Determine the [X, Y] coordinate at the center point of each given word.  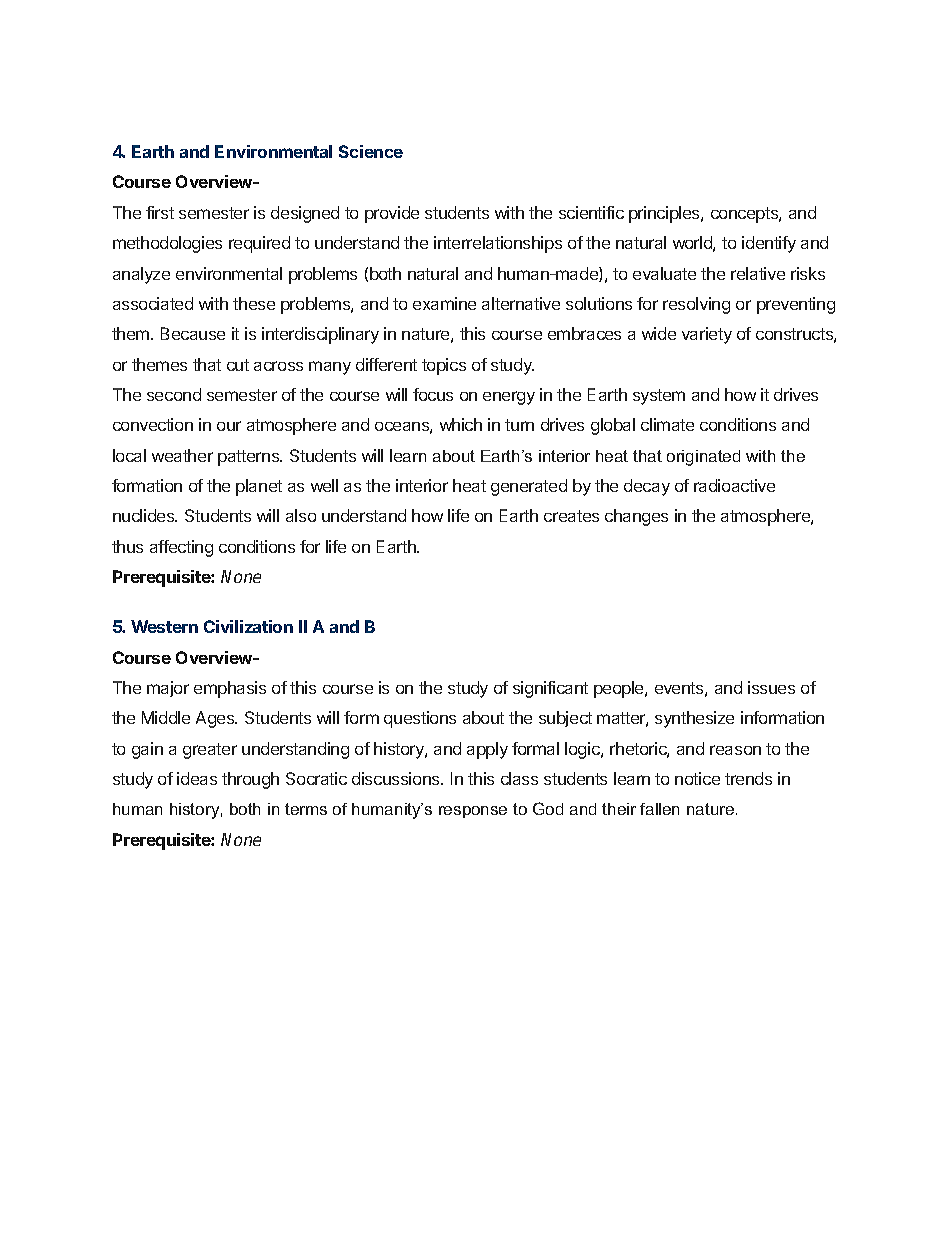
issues [771, 687]
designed [305, 214]
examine [444, 303]
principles [665, 214]
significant [550, 689]
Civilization [248, 626]
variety [707, 335]
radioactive [734, 485]
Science [371, 151]
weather [182, 455]
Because [193, 333]
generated [529, 487]
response [473, 812]
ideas [197, 778]
